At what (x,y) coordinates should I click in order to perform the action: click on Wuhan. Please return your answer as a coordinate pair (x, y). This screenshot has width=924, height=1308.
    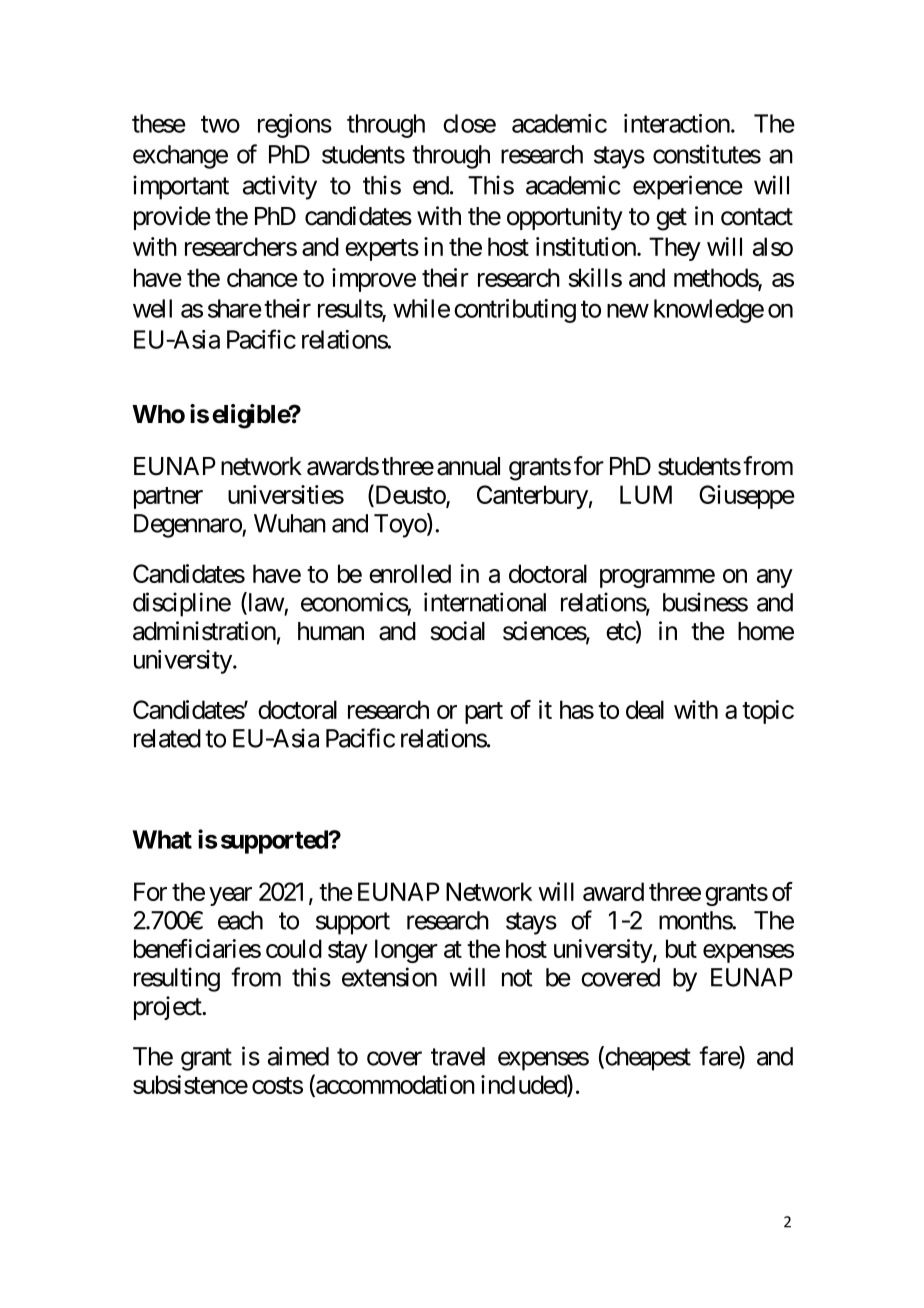
    Looking at the image, I should click on (290, 523).
